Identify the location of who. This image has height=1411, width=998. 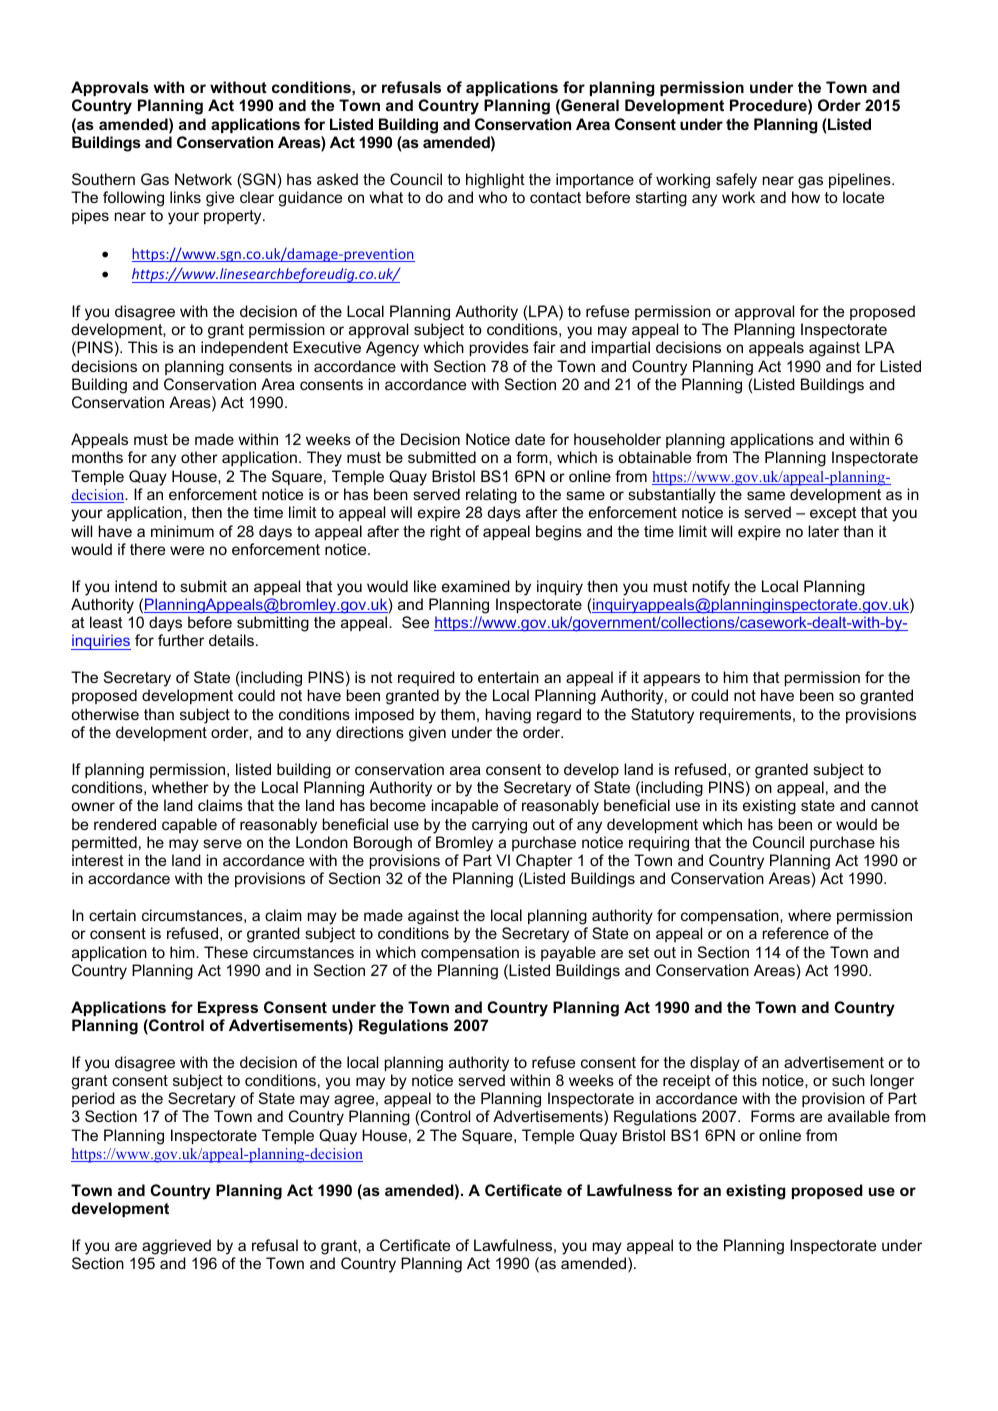
(492, 197).
